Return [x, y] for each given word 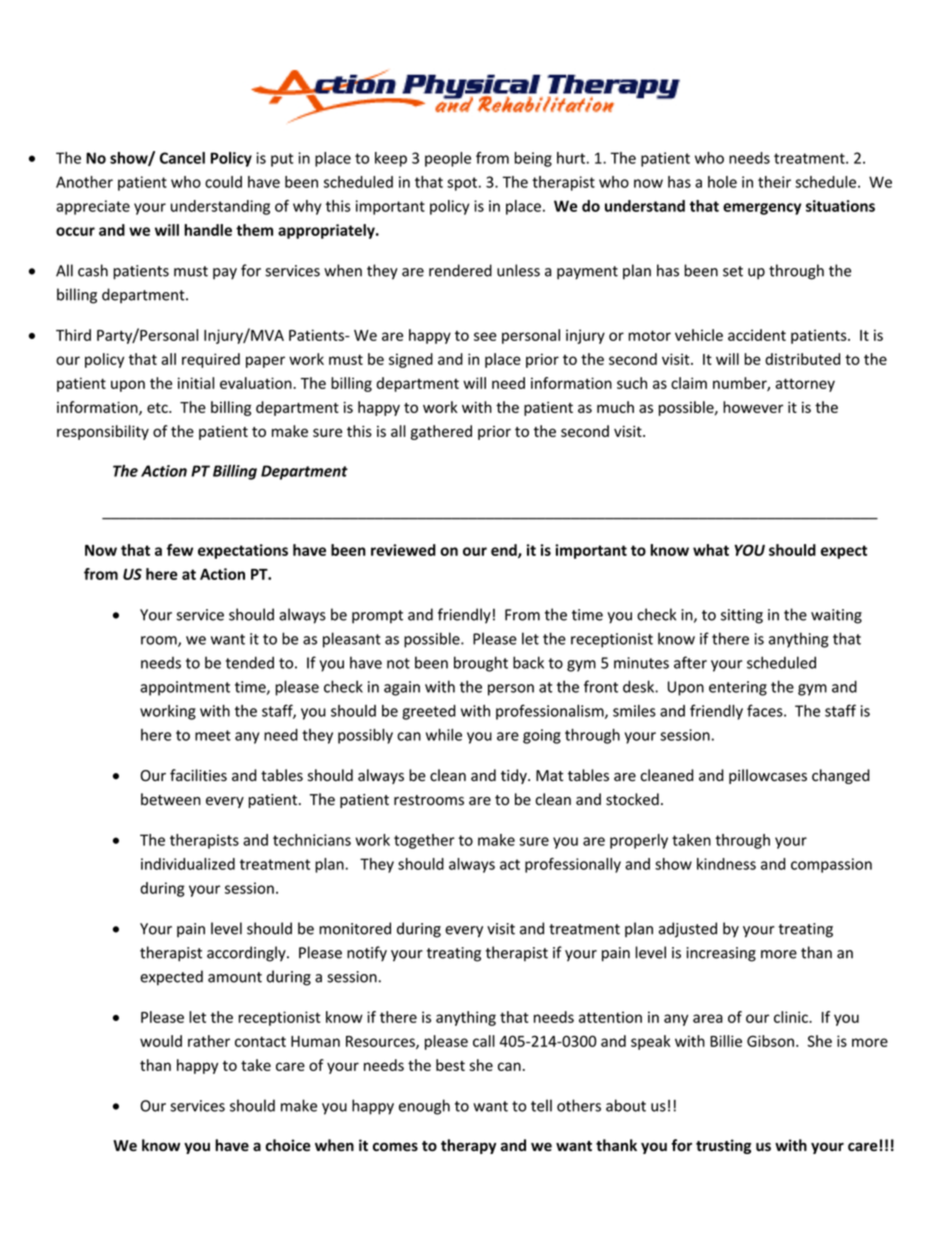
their [774, 182]
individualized [188, 864]
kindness [726, 864]
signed [411, 360]
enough [424, 1107]
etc [158, 408]
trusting [723, 1146]
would [161, 1041]
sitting [742, 616]
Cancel [182, 158]
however [753, 407]
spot [462, 184]
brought [481, 664]
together [424, 841]
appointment [185, 688]
